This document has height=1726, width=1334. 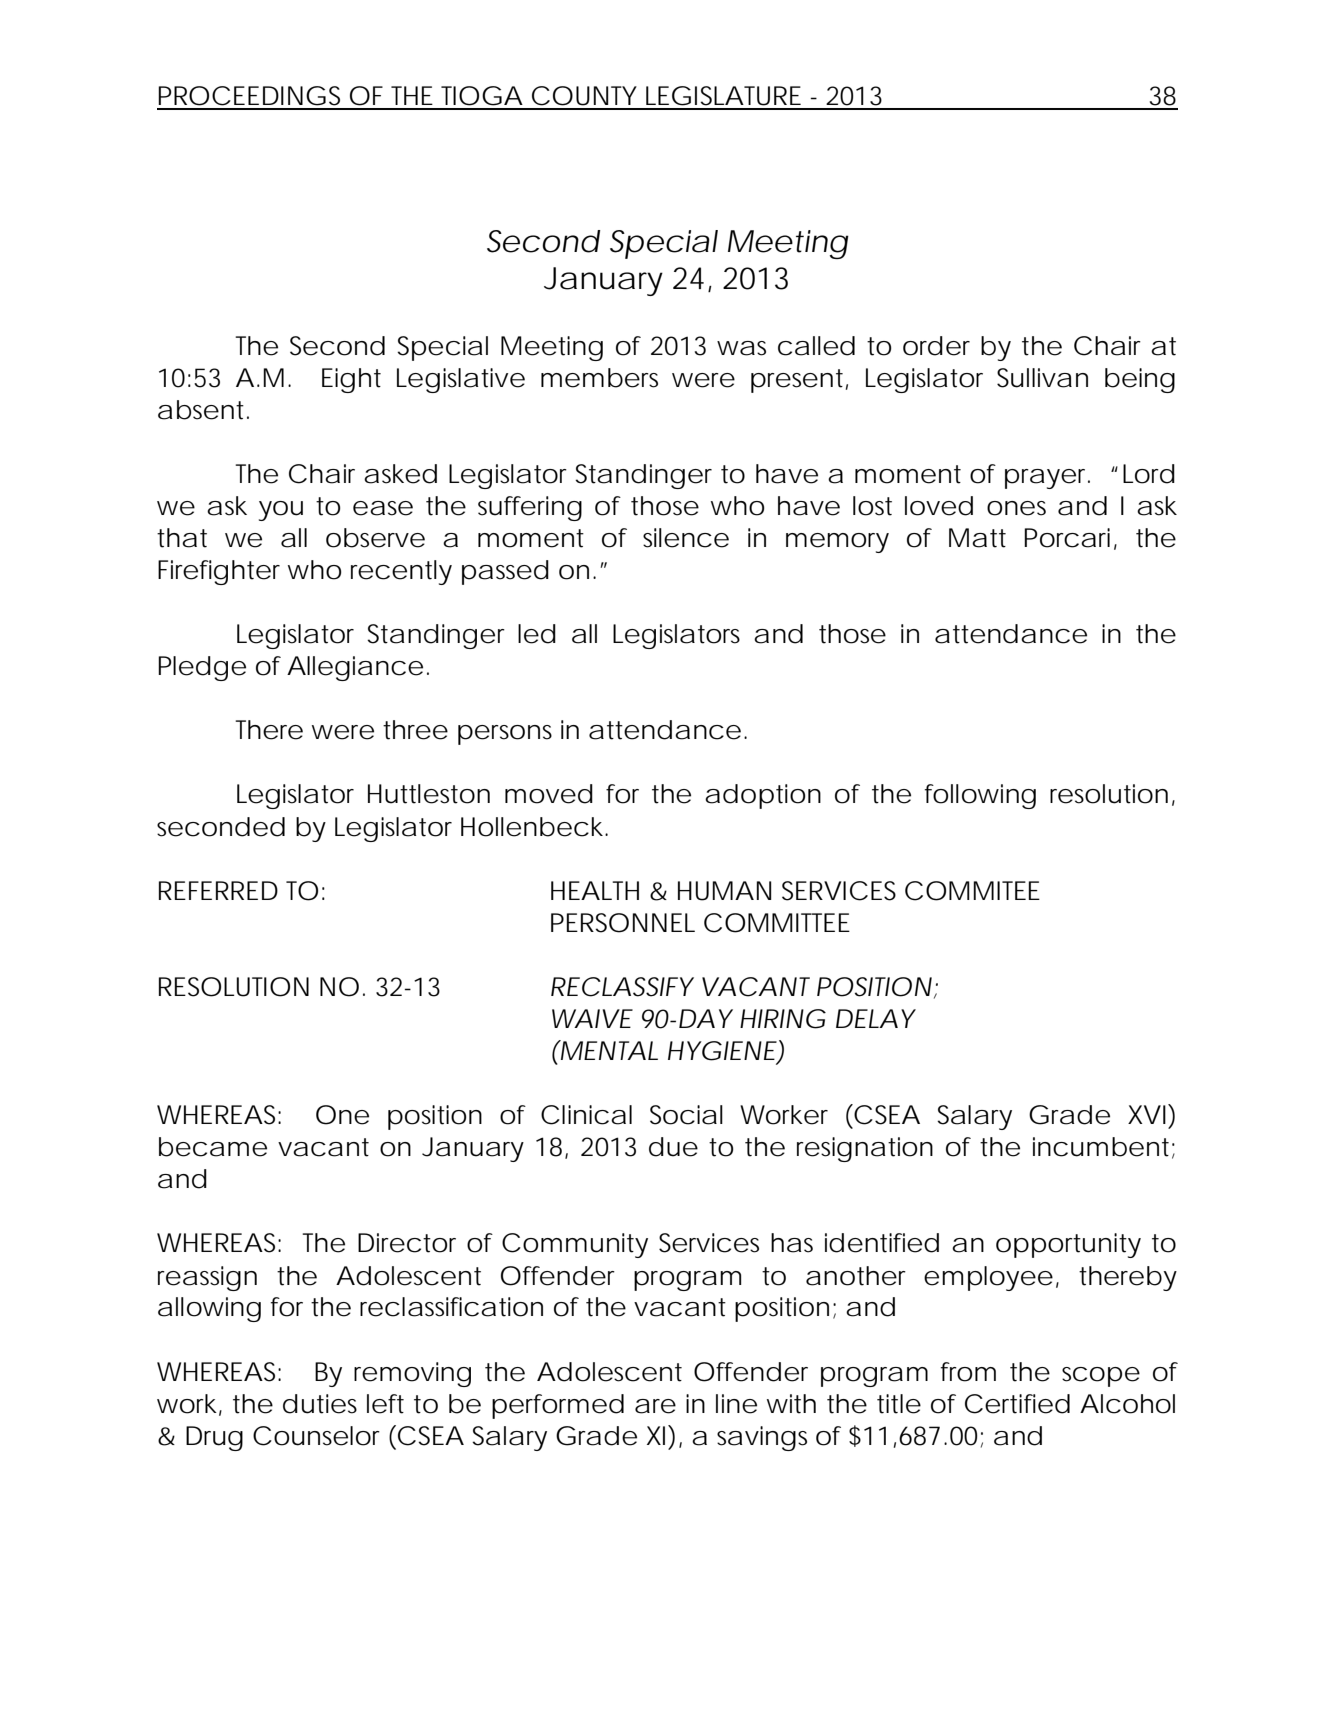 I want to click on Eight, so click(x=351, y=380).
